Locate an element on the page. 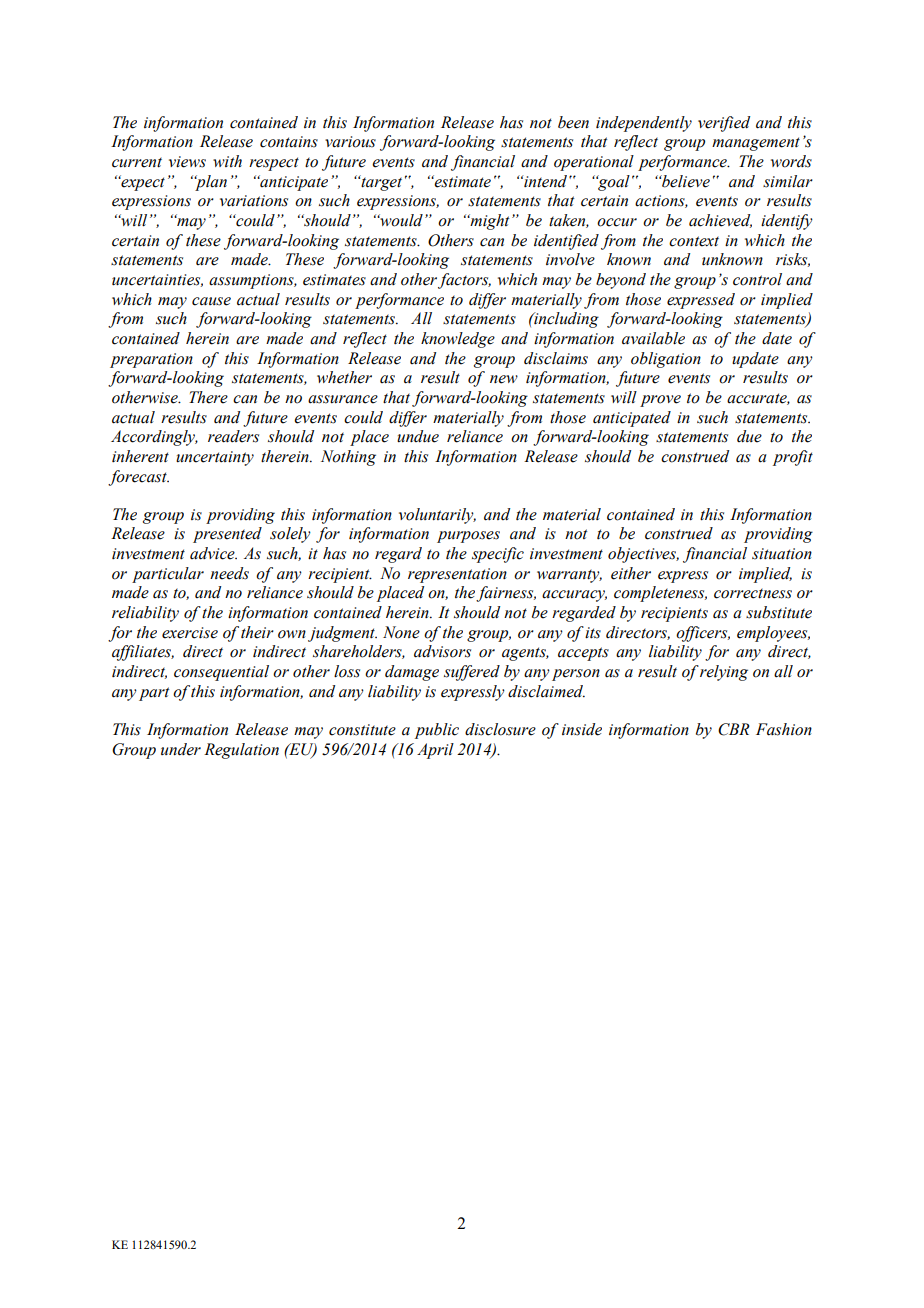 The image size is (924, 1308). verified is located at coordinates (724, 124).
